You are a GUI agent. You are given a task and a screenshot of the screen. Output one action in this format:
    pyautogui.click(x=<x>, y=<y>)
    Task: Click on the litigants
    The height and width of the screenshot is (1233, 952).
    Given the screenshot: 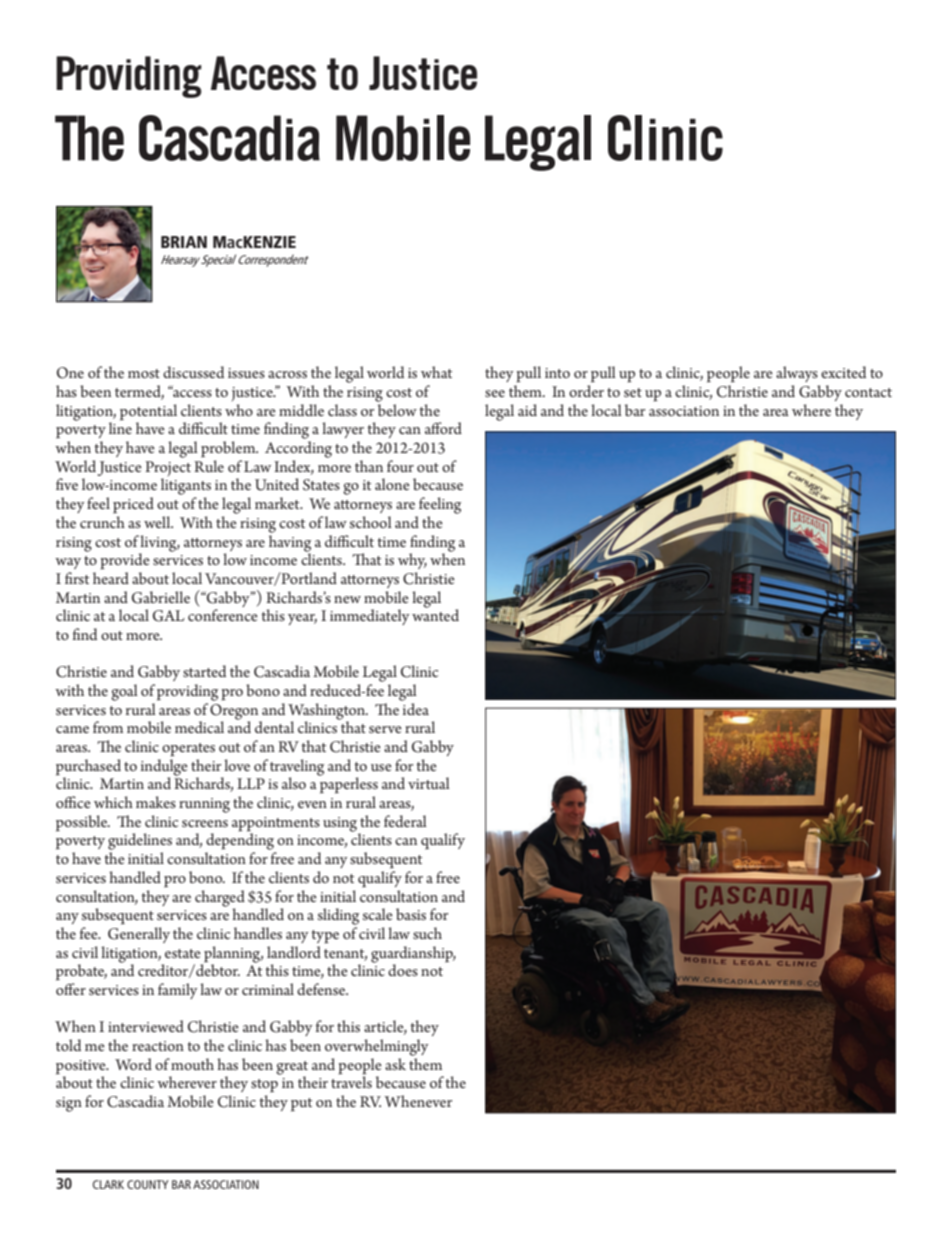 What is the action you would take?
    pyautogui.click(x=186, y=488)
